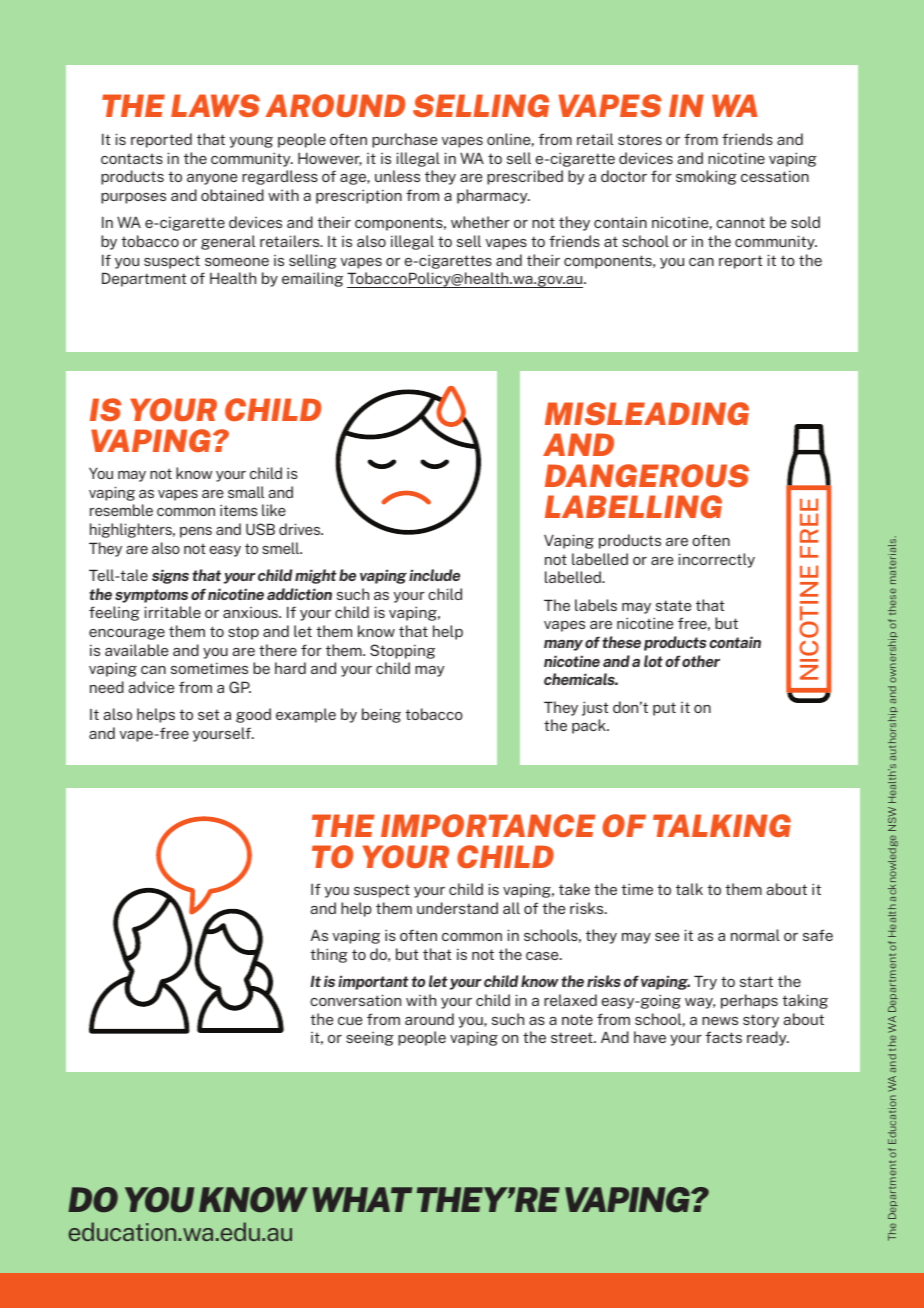 This page has width=924, height=1308. I want to click on LAWS, so click(215, 105).
